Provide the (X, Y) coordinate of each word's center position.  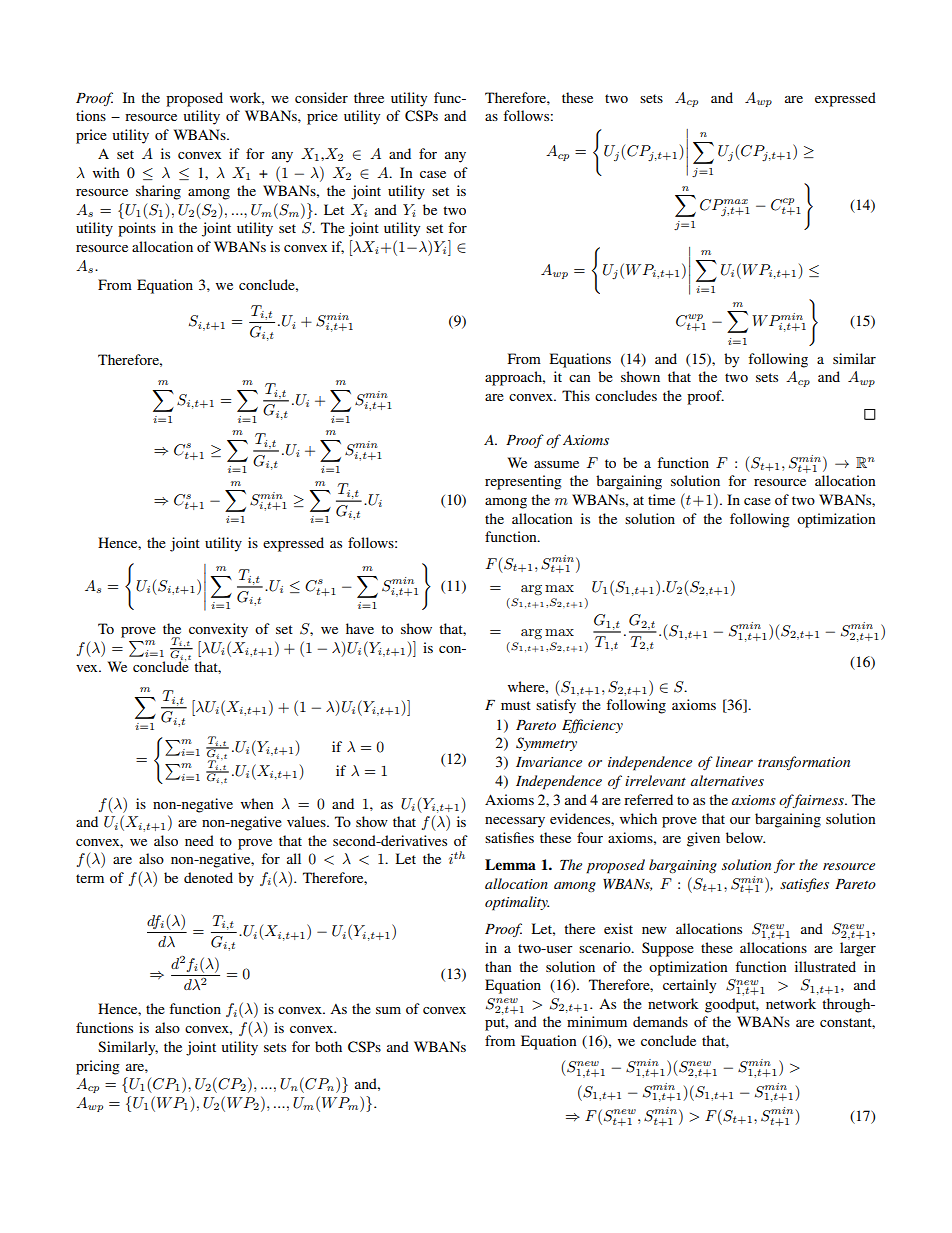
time (661, 499)
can (580, 378)
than (498, 966)
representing (523, 482)
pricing (98, 1067)
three (369, 97)
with (106, 172)
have (360, 628)
